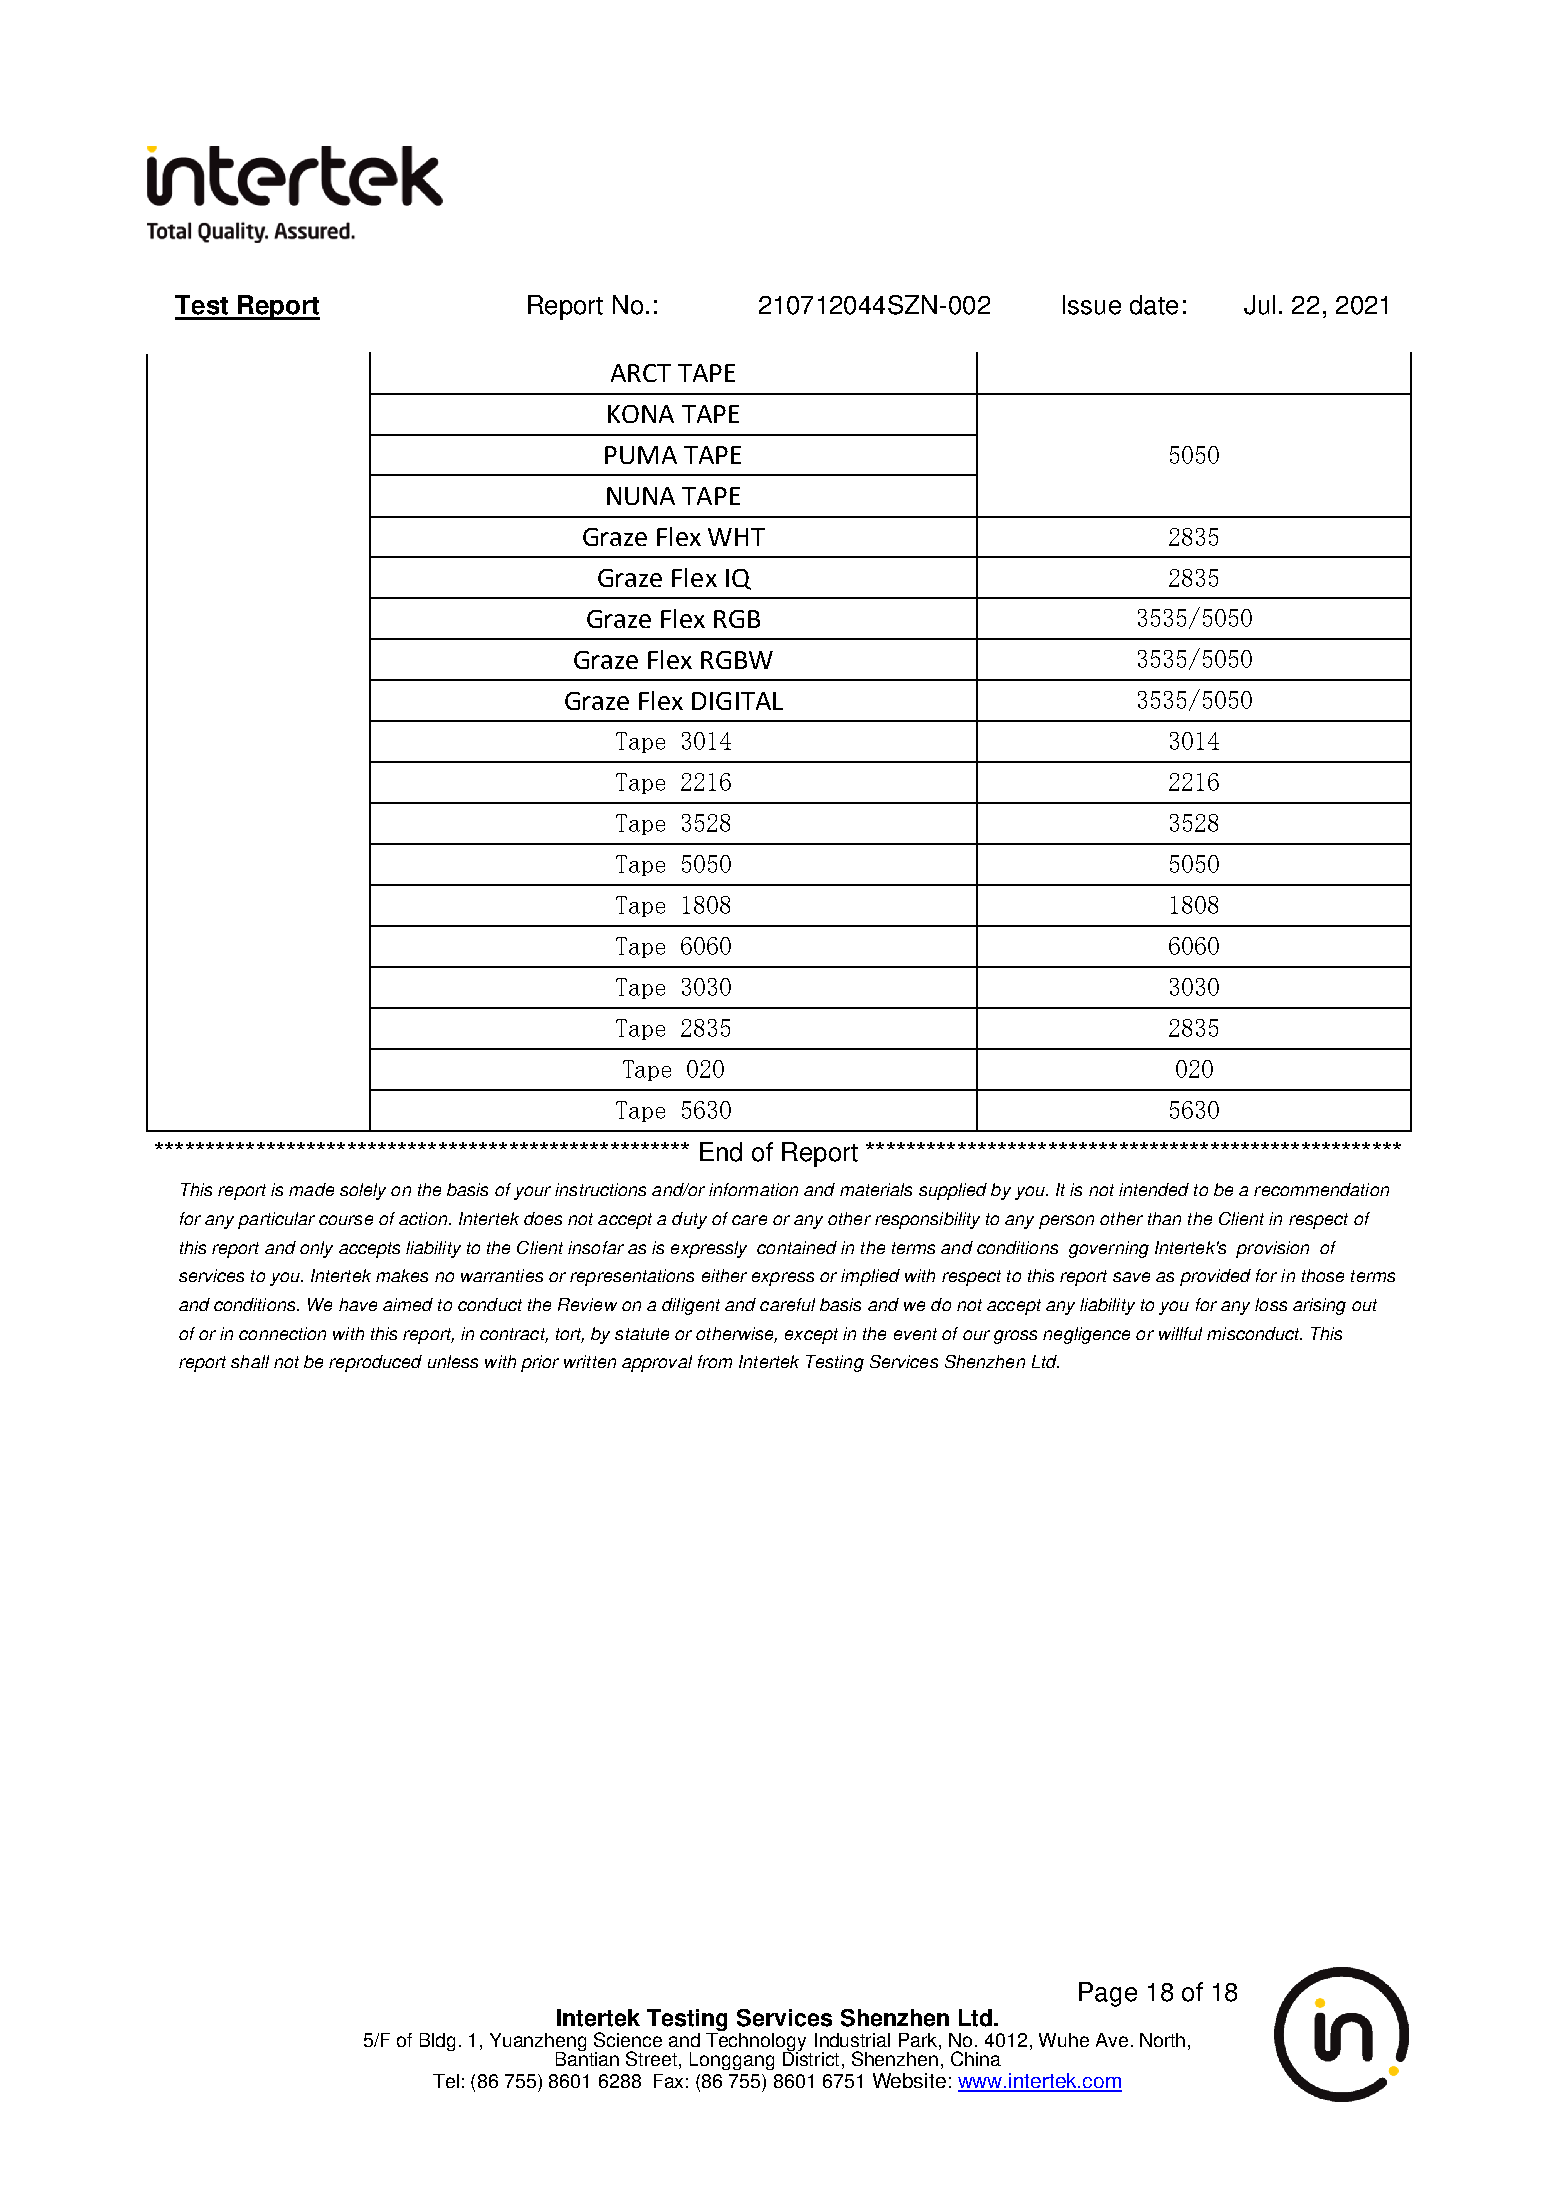  What do you see at coordinates (363, 1191) in the screenshot?
I see `solely` at bounding box center [363, 1191].
